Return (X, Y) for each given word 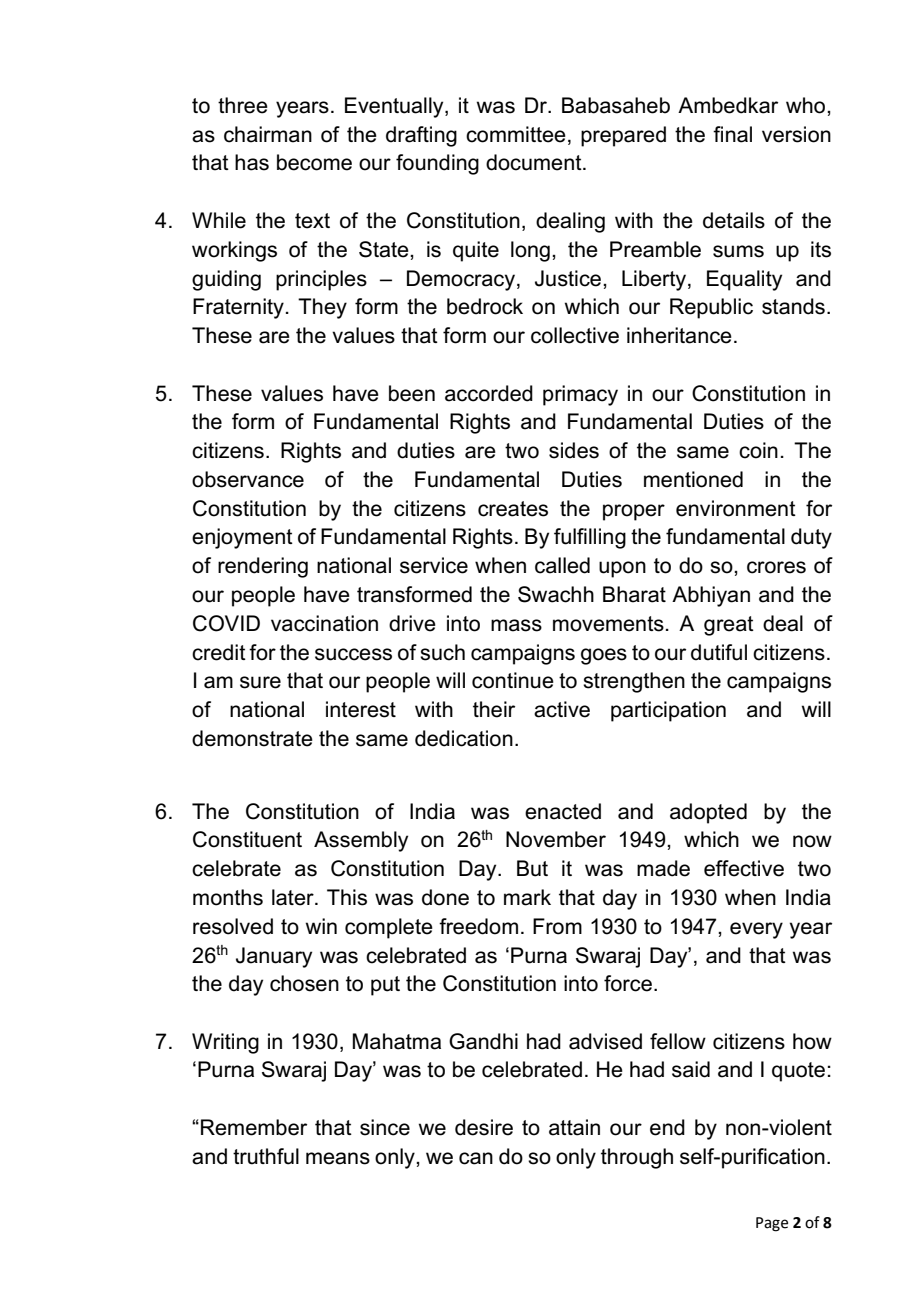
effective (744, 868)
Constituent (247, 839)
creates (513, 509)
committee (516, 134)
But (532, 868)
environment (736, 508)
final (732, 134)
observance (248, 479)
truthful (266, 1156)
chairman (268, 134)
